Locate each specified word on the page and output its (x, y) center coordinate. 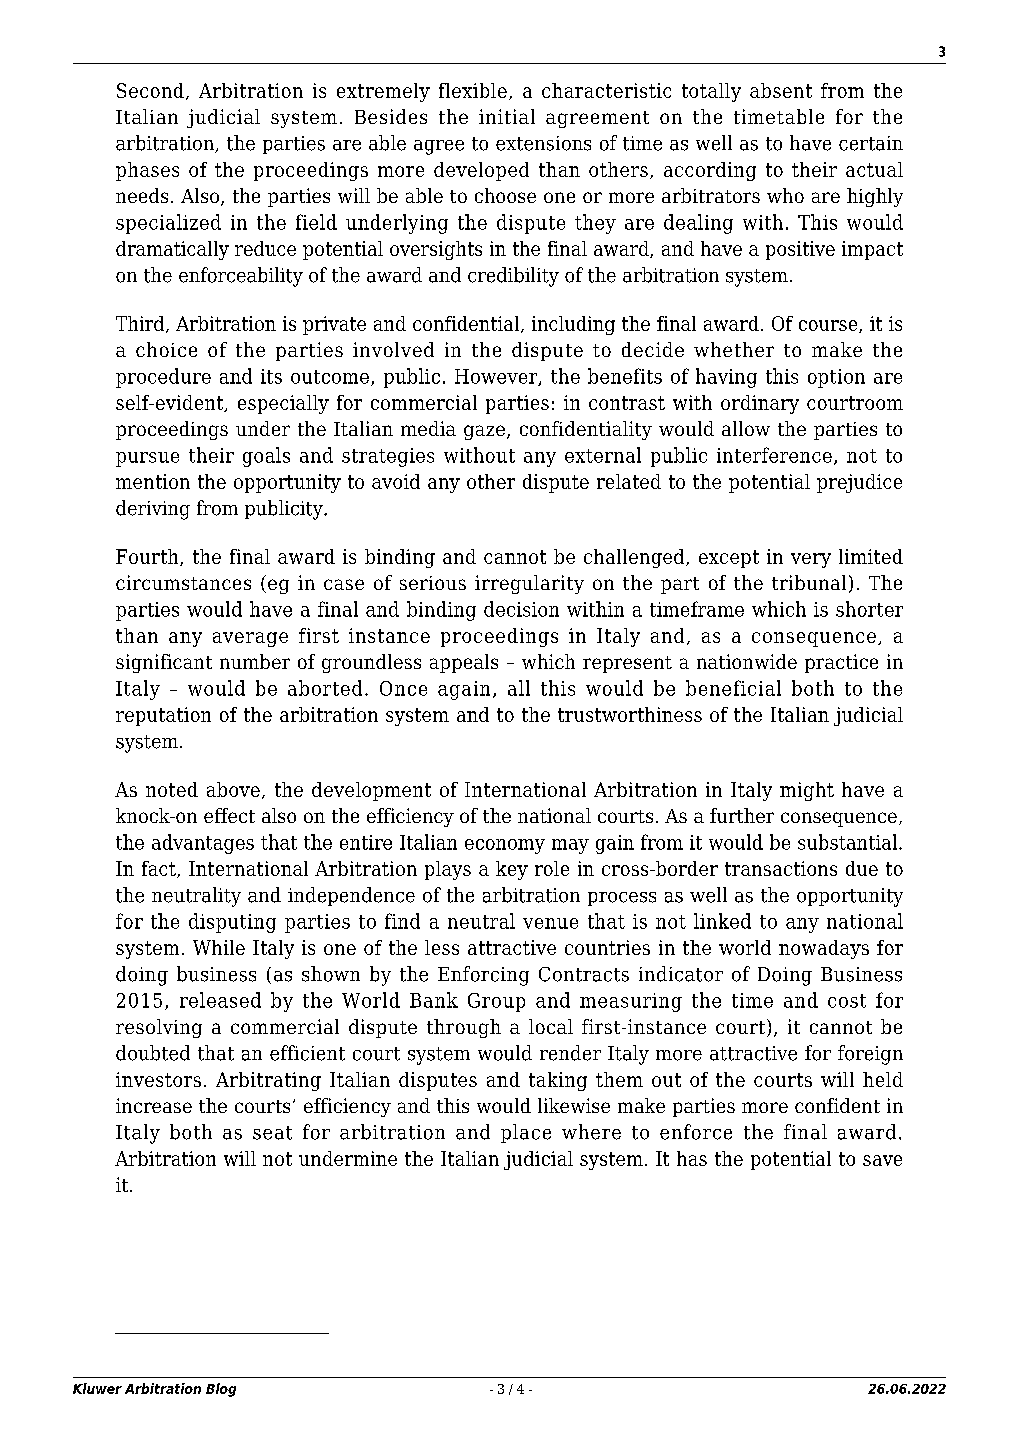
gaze (484, 432)
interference (774, 455)
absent (781, 90)
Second (150, 90)
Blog (221, 1390)
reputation (163, 716)
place (526, 1133)
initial (507, 116)
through (464, 1028)
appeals (464, 663)
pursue (147, 459)
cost (847, 1001)
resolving (159, 1028)
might (807, 791)
